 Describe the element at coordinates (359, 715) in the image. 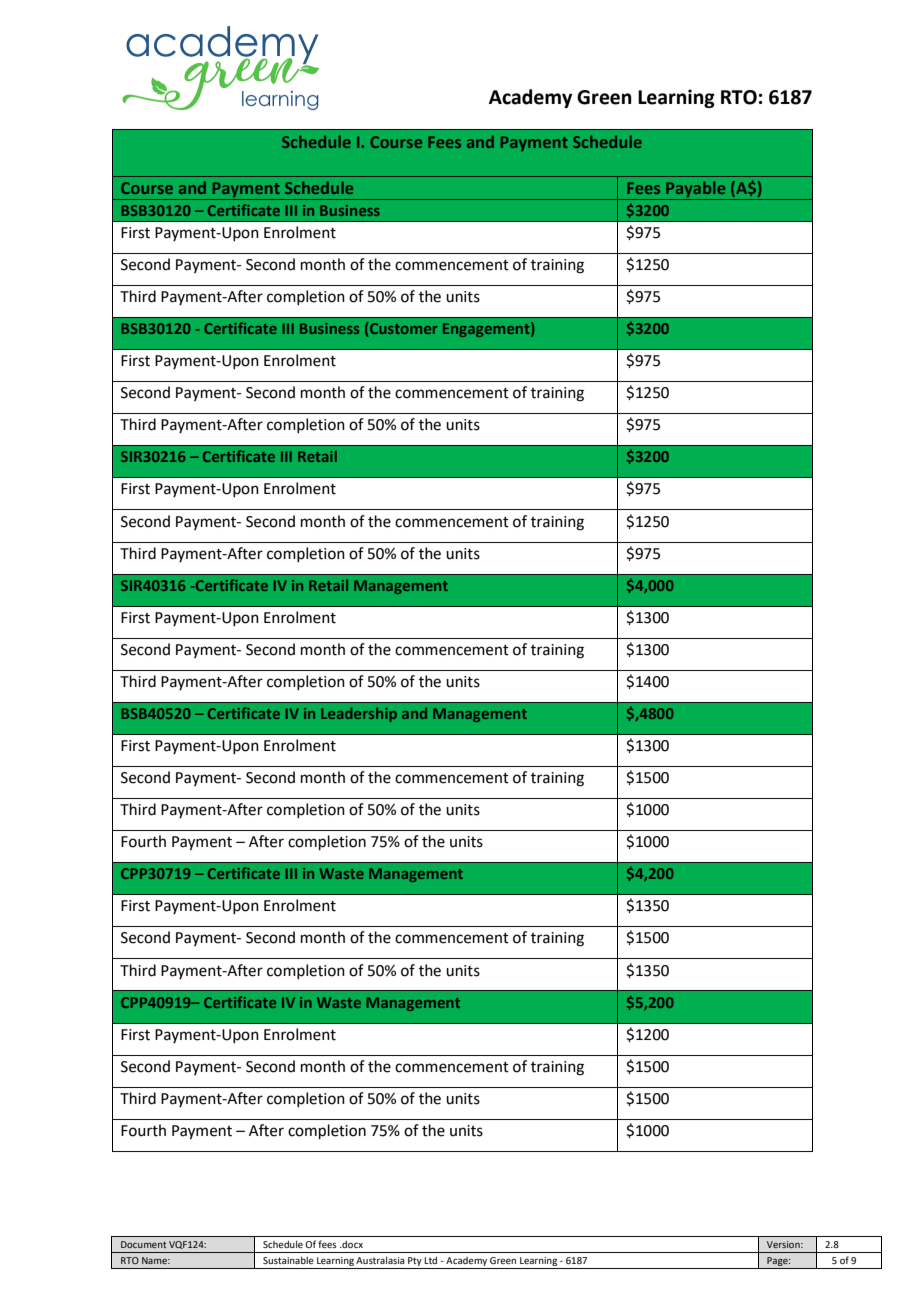

I see `Leadership` at that location.
